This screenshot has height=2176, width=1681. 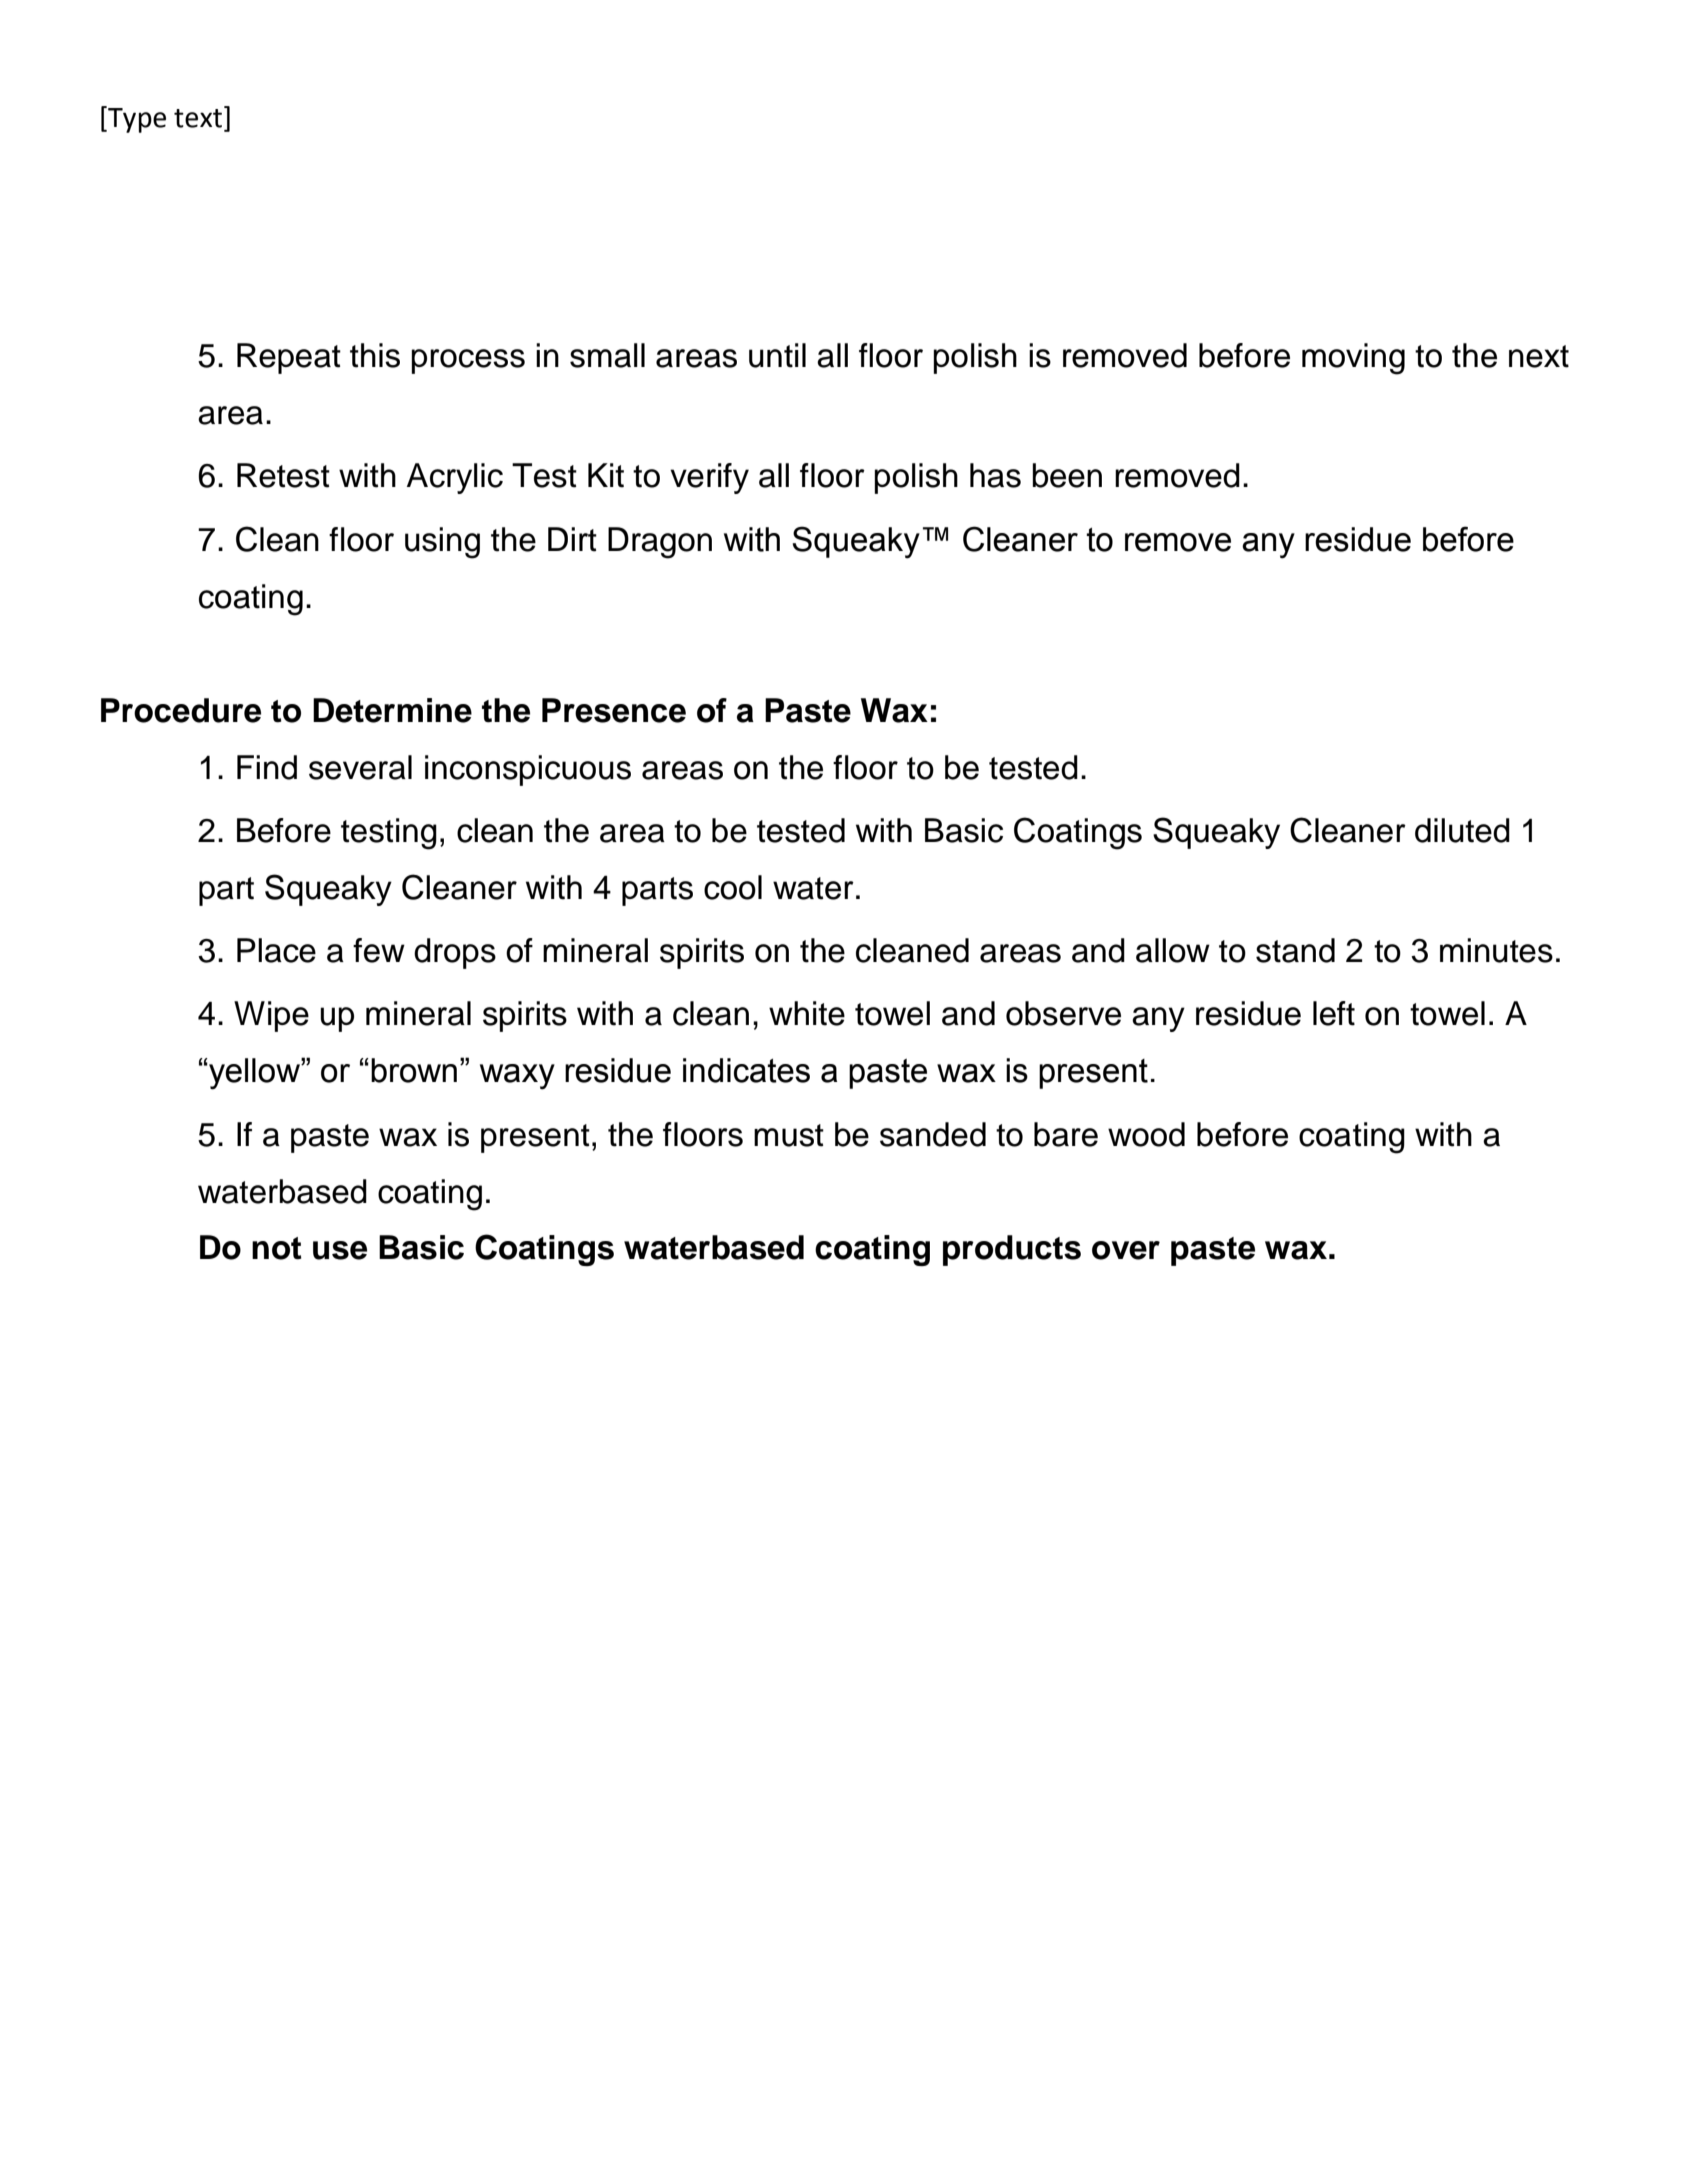 What do you see at coordinates (614, 710) in the screenshot?
I see `Presence` at bounding box center [614, 710].
